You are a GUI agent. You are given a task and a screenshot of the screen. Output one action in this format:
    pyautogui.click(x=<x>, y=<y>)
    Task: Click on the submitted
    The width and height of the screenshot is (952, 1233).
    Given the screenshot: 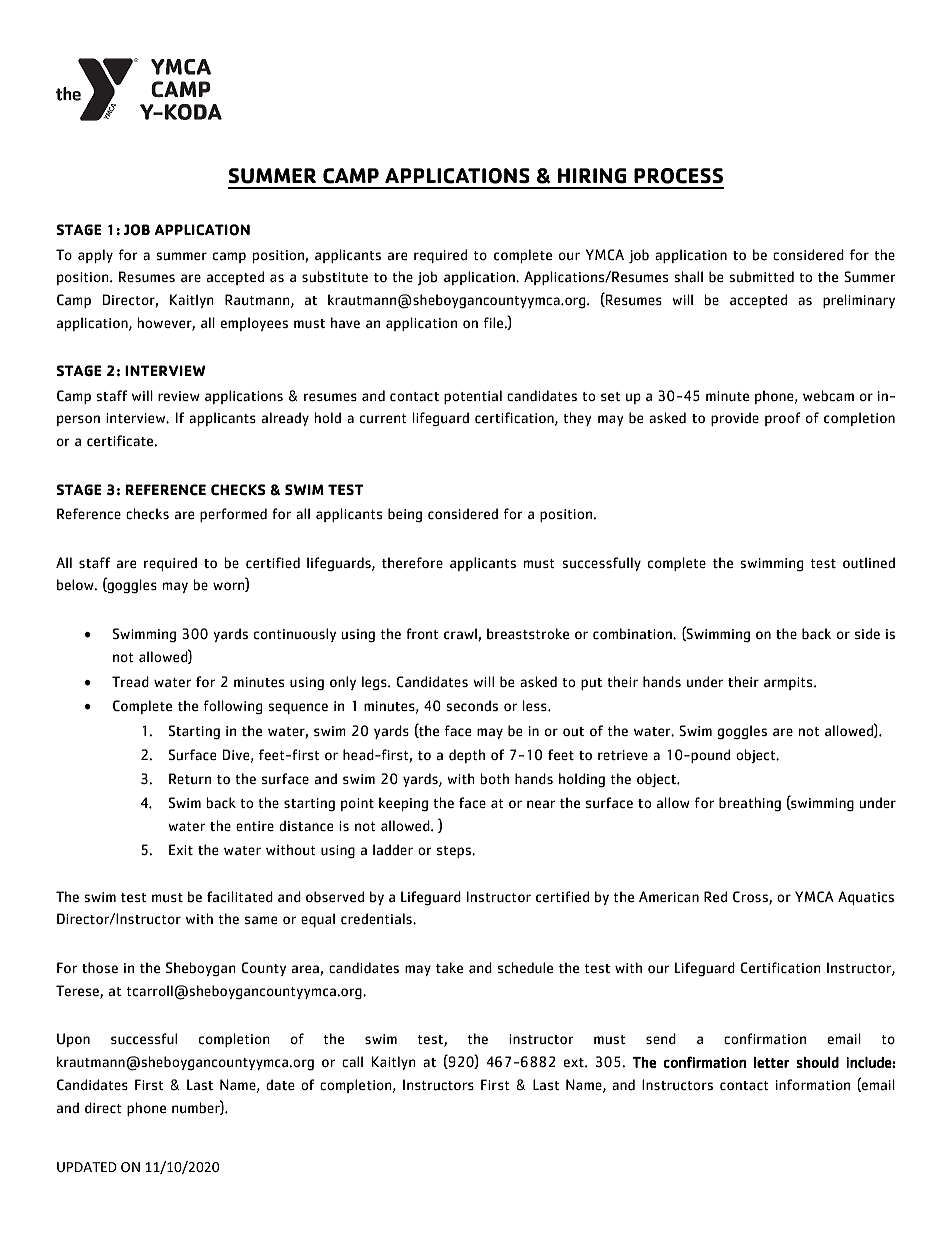 What is the action you would take?
    pyautogui.click(x=761, y=277)
